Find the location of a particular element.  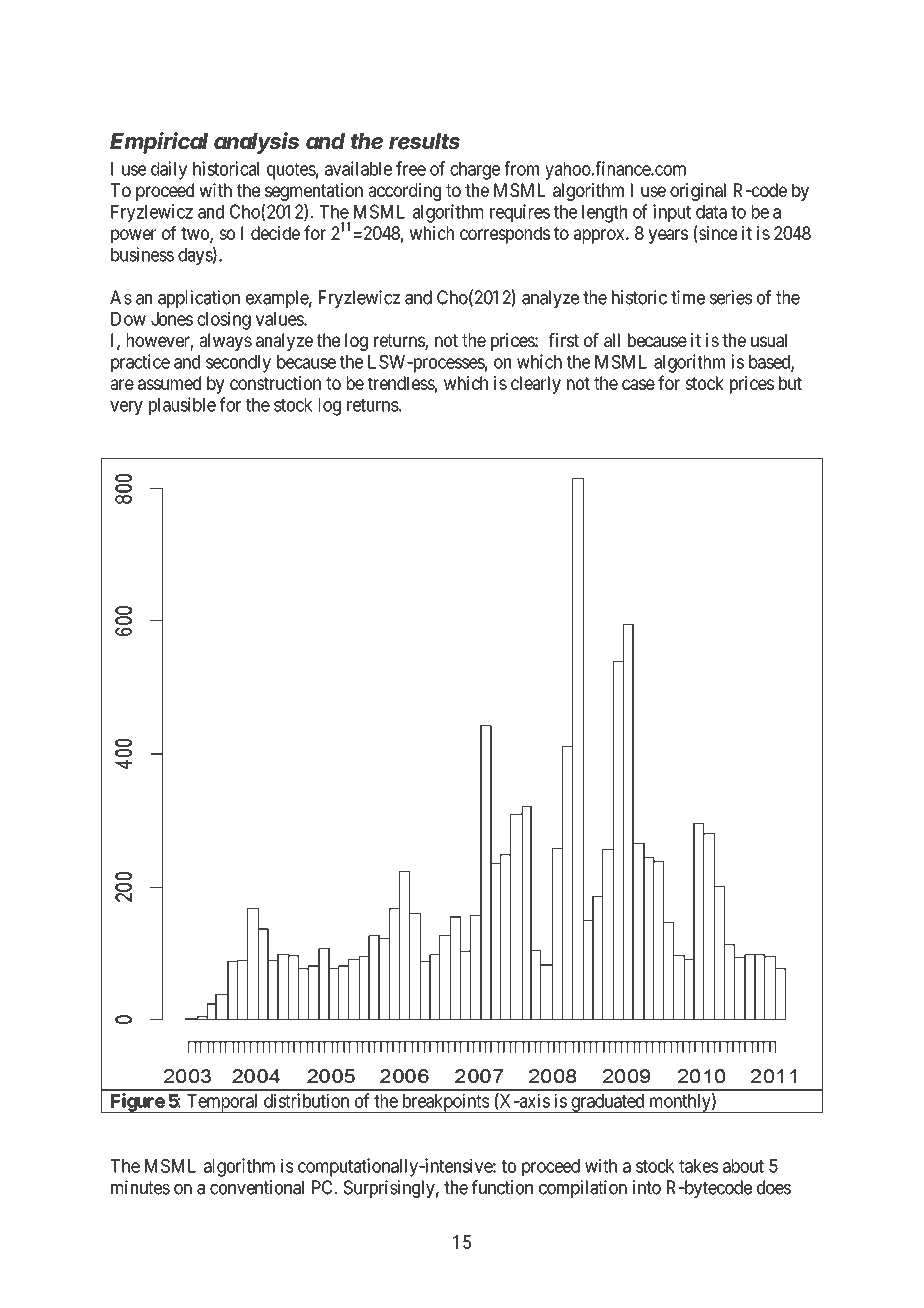

clearly is located at coordinates (536, 385).
